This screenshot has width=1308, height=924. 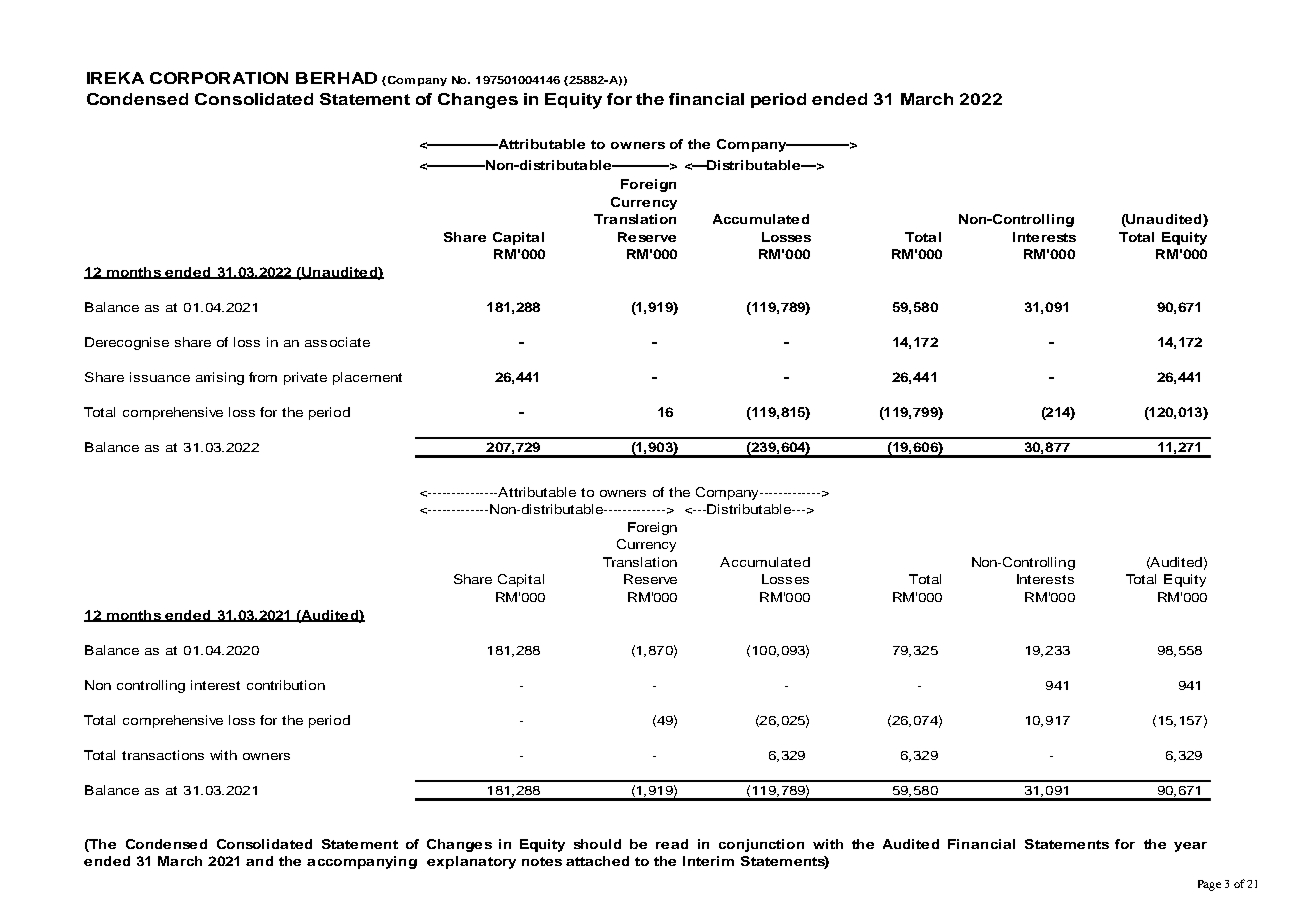 I want to click on placement, so click(x=367, y=378).
